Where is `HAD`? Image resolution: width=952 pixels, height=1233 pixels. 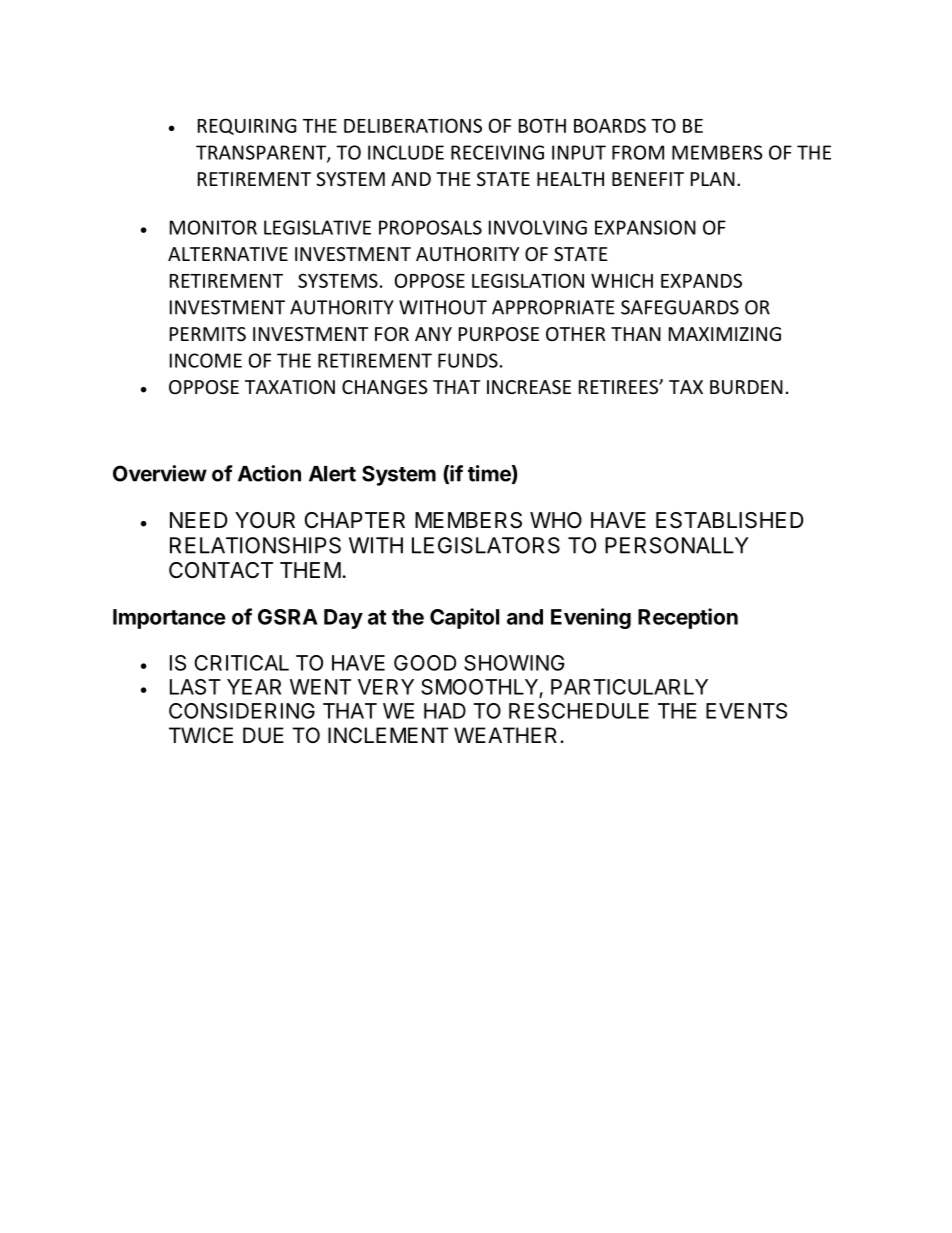
HAD is located at coordinates (445, 711).
